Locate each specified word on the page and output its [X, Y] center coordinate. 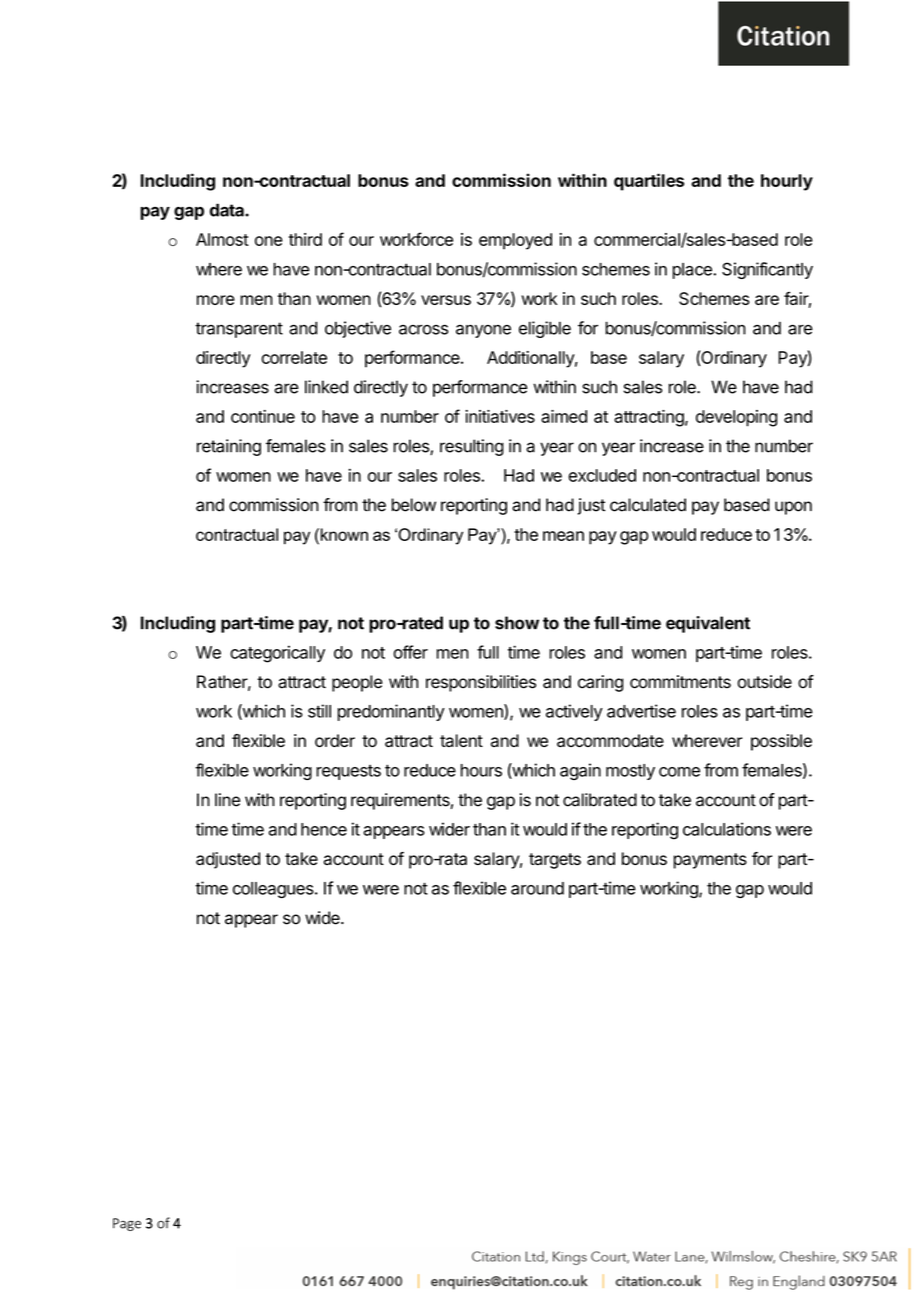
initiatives [500, 416]
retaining [229, 447]
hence [324, 829]
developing [736, 418]
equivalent [708, 624]
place [693, 271]
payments [710, 861]
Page [127, 1224]
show [517, 623]
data [228, 210]
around [537, 888]
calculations [727, 829]
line [227, 800]
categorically [277, 654]
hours [481, 770]
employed [515, 241]
